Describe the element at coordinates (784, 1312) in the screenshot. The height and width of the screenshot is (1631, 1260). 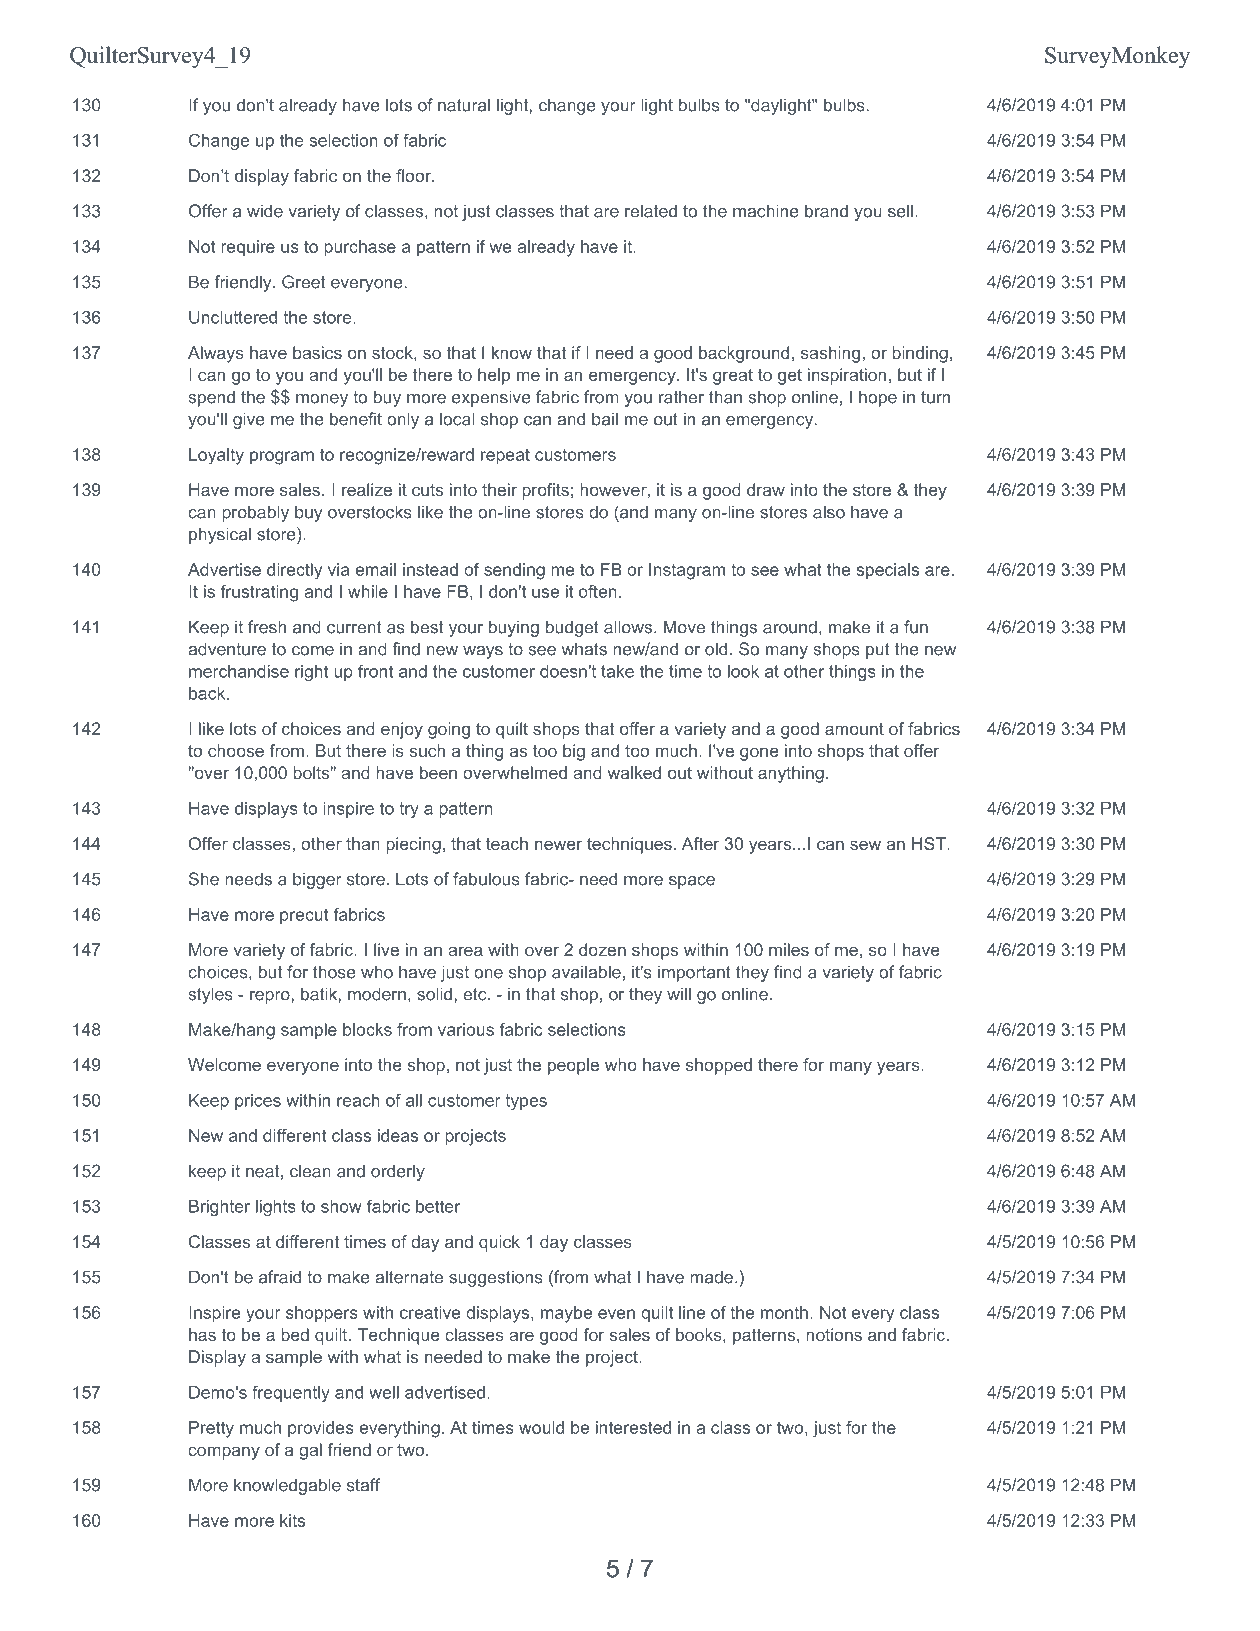
I see `month` at that location.
